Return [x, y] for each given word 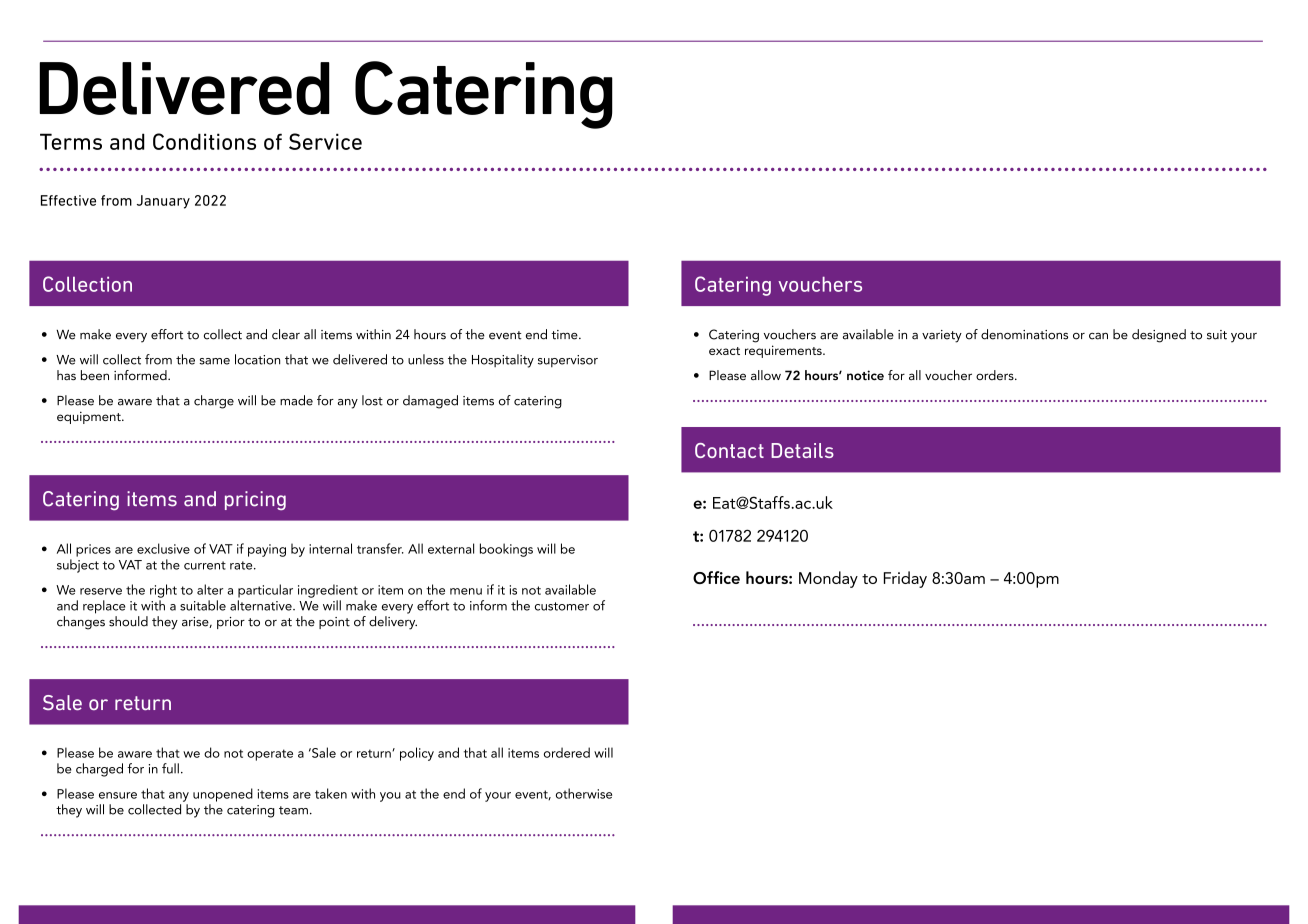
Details [802, 450]
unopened [223, 795]
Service [325, 141]
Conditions [204, 141]
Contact [729, 450]
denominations [1024, 334]
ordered [567, 752]
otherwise [584, 793]
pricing [255, 500]
